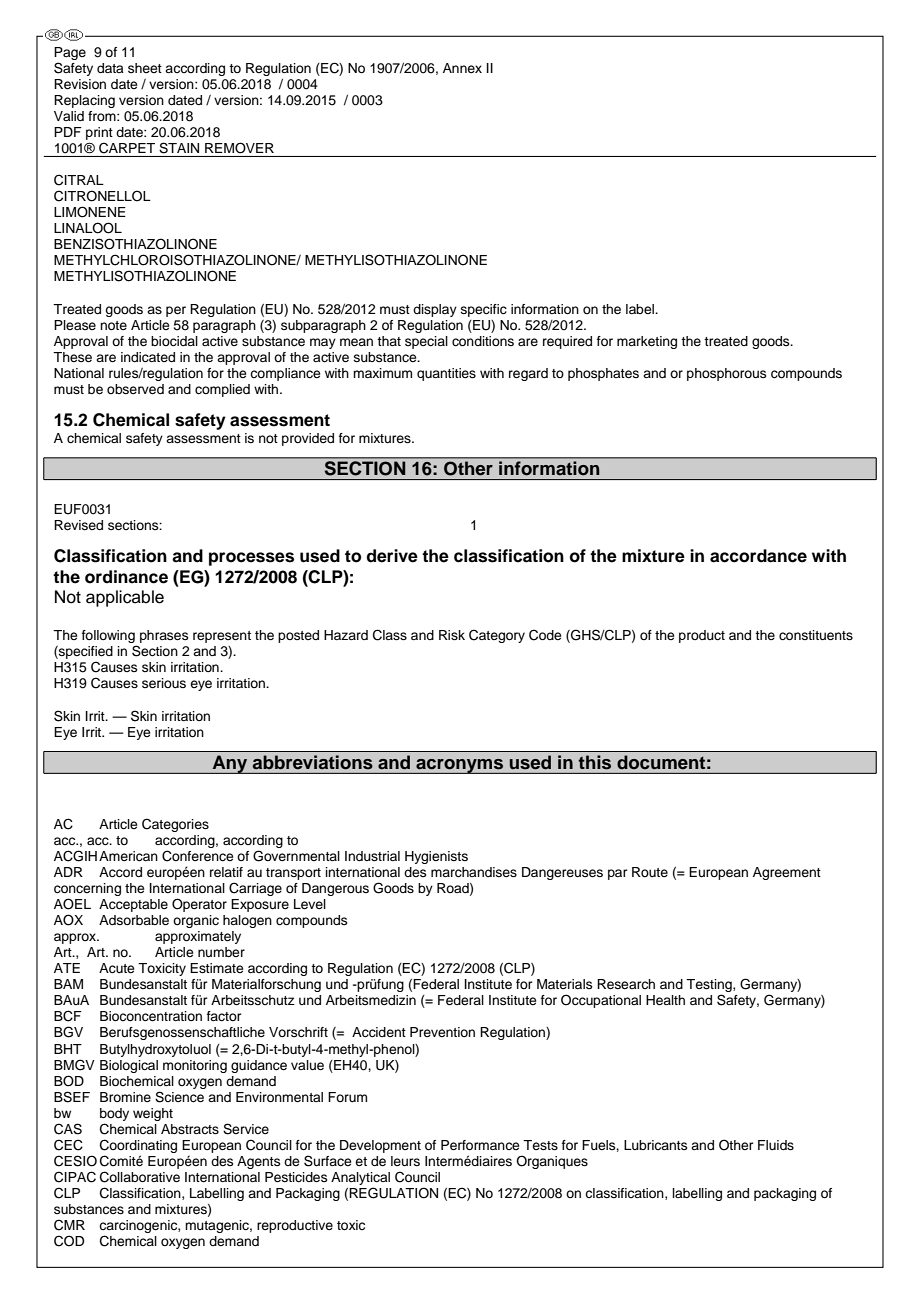  What do you see at coordinates (140, 1177) in the image?
I see `Collaborative` at bounding box center [140, 1177].
